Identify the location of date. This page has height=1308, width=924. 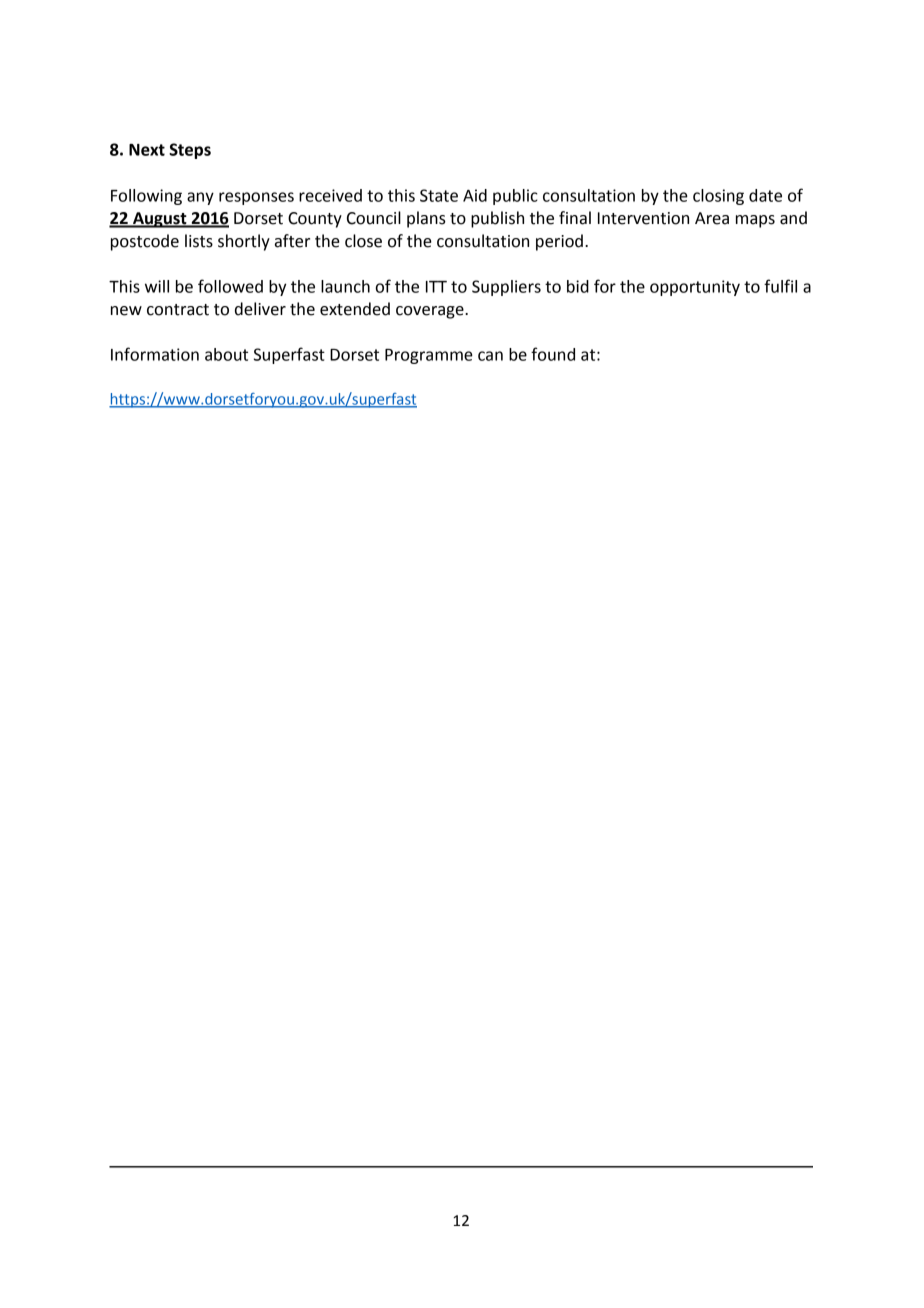
(765, 195).
